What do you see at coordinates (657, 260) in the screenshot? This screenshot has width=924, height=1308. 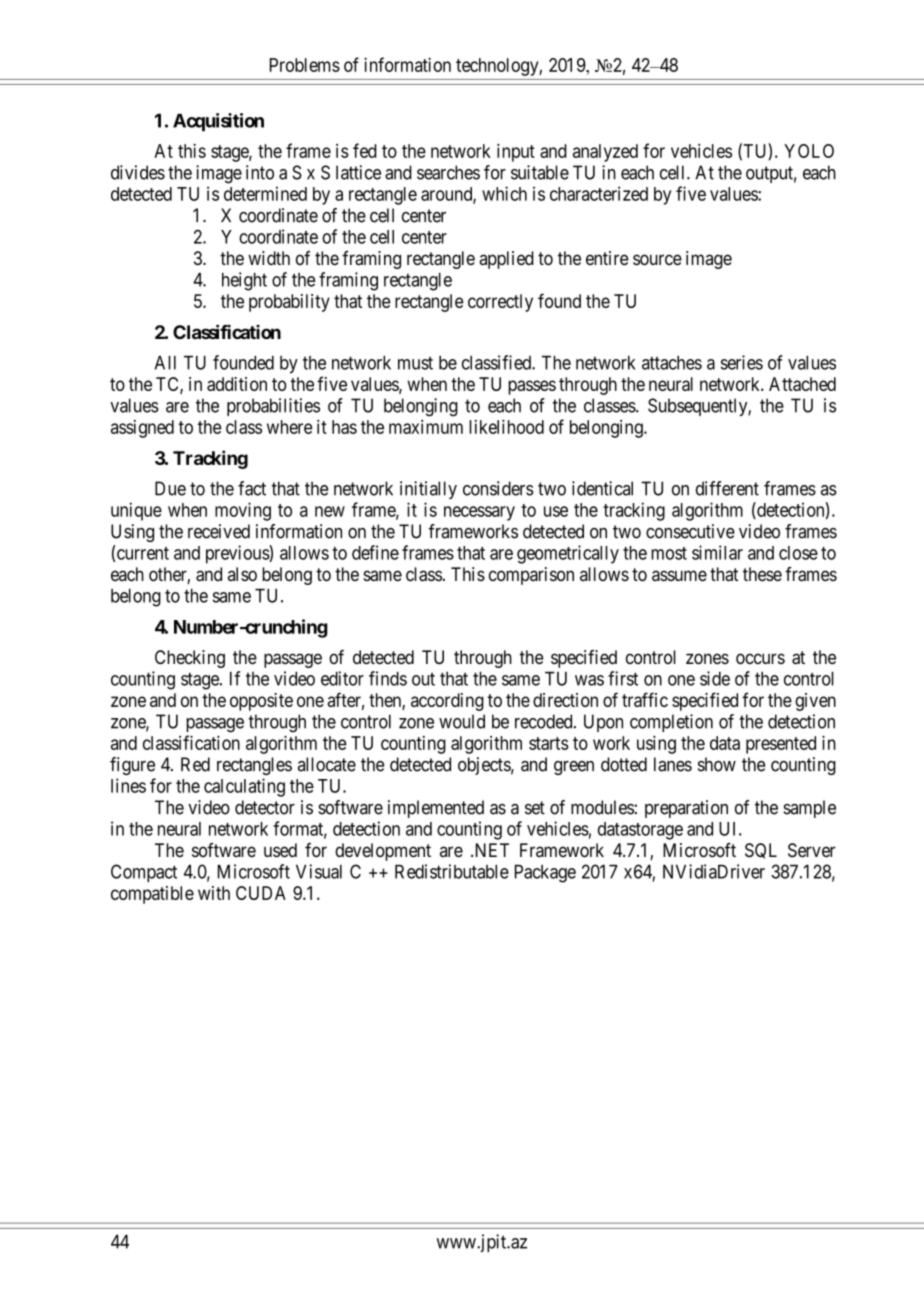 I see `source` at bounding box center [657, 260].
